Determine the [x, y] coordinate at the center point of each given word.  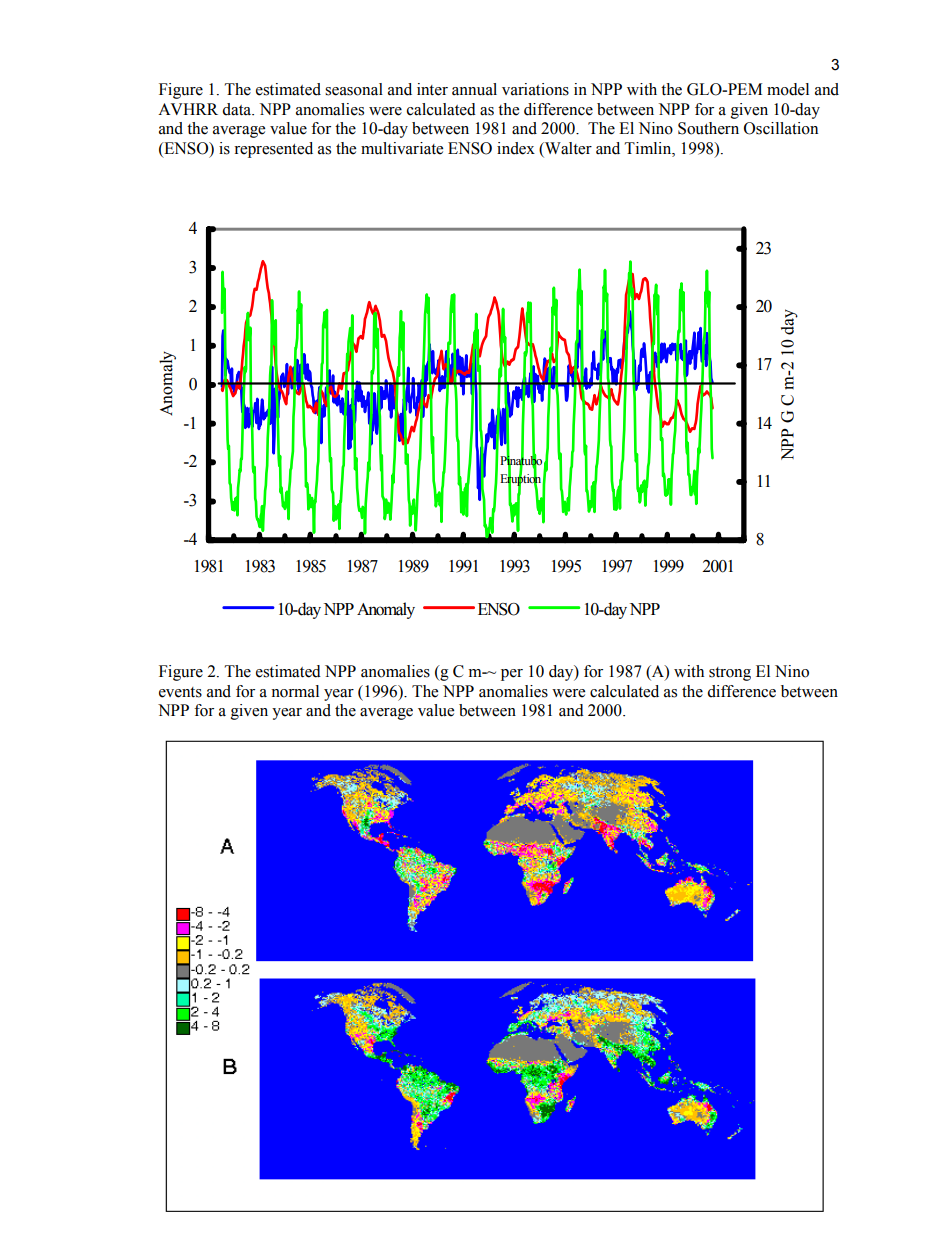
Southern [708, 128]
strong [730, 674]
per [512, 675]
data [238, 109]
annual [474, 89]
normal [295, 691]
